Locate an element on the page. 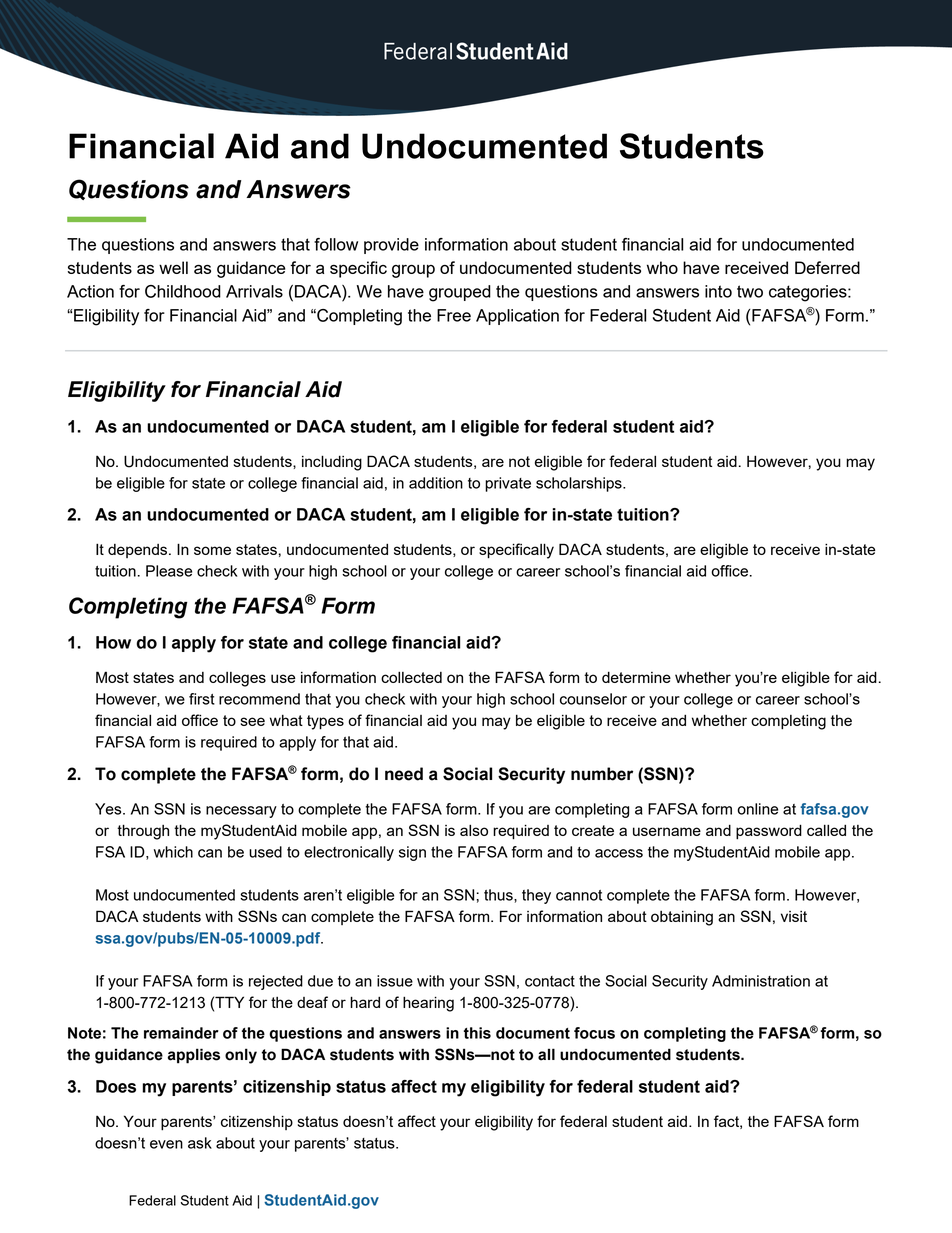 The image size is (952, 1233). even is located at coordinates (166, 1144).
